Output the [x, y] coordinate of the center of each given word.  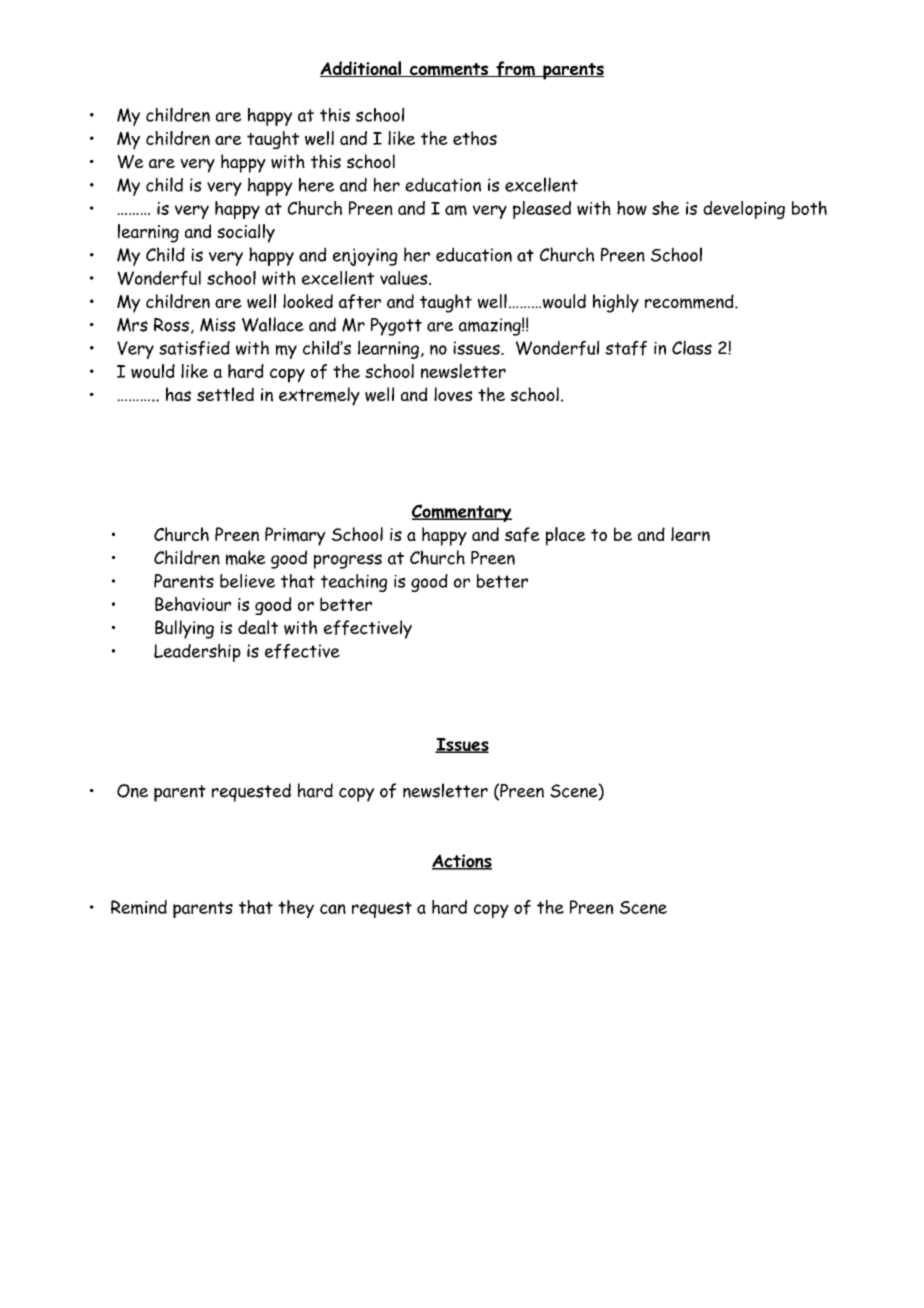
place [566, 536]
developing [744, 210]
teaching [354, 583]
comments [449, 70]
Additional [361, 69]
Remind [139, 907]
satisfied [194, 348]
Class [692, 347]
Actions [462, 862]
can [333, 909]
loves [453, 394]
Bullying [184, 629]
